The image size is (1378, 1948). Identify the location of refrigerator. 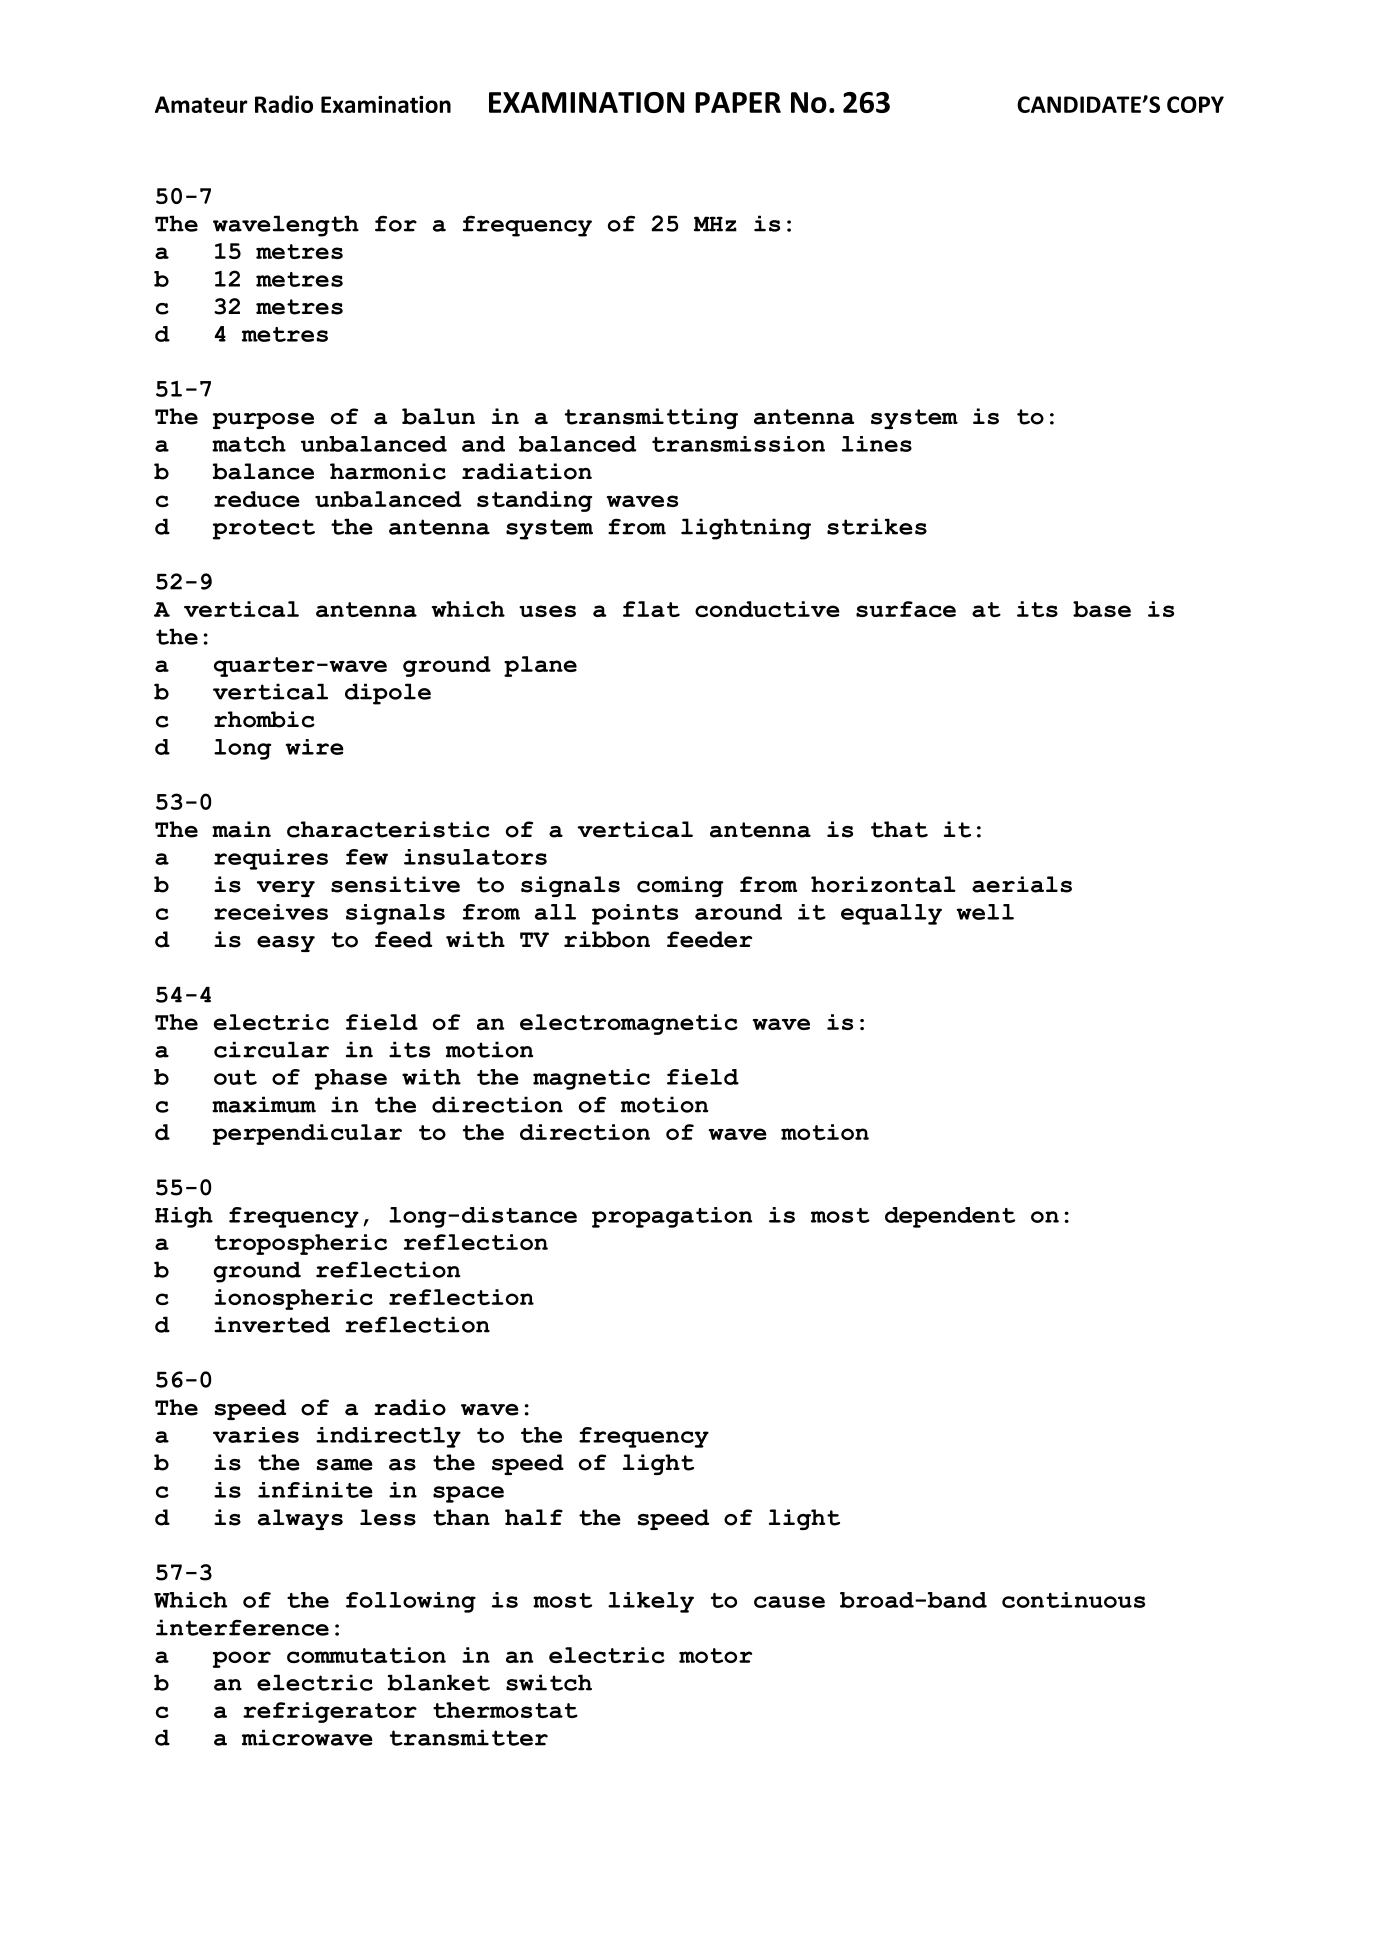
(330, 1712).
